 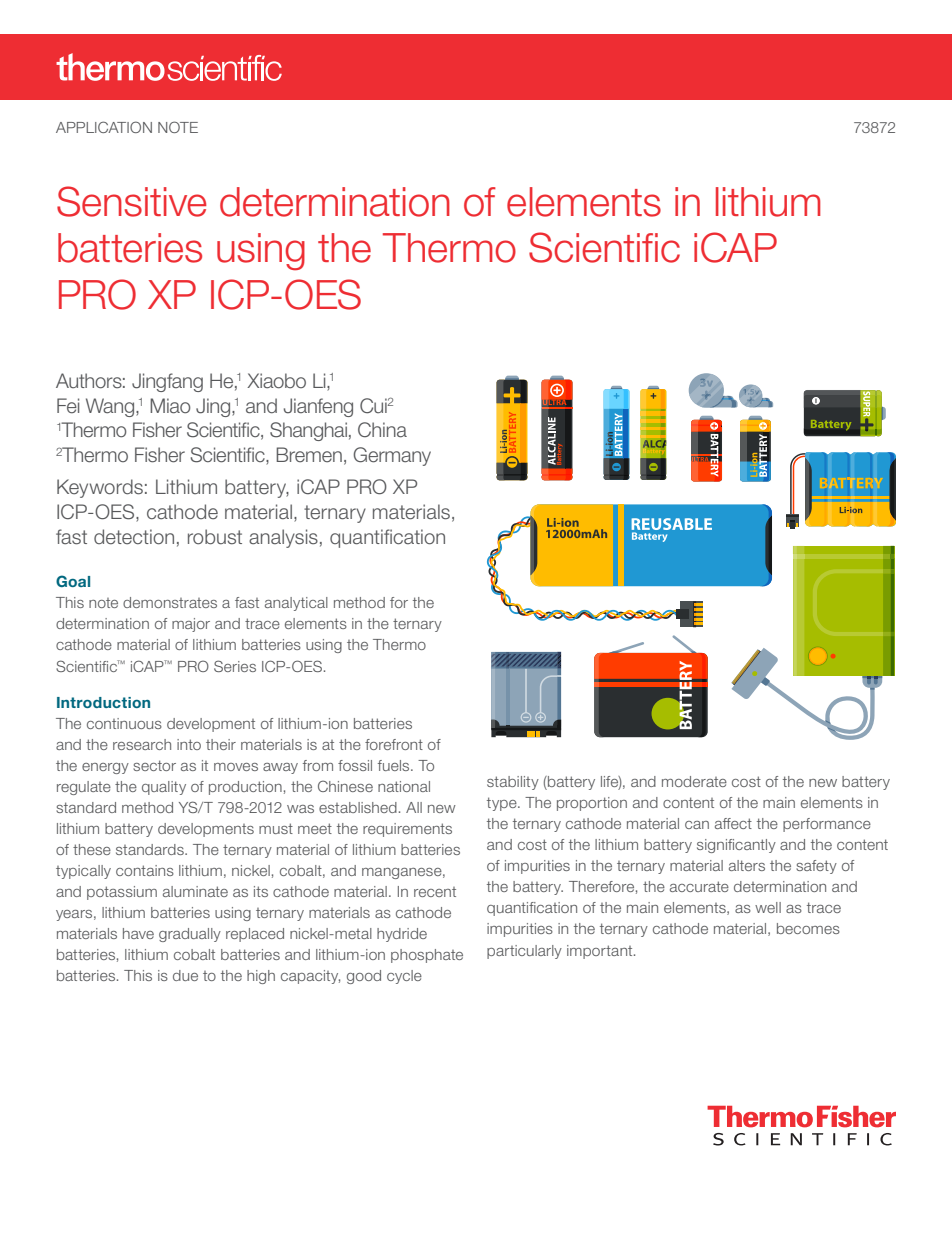 I want to click on Sensitive, so click(x=132, y=201).
